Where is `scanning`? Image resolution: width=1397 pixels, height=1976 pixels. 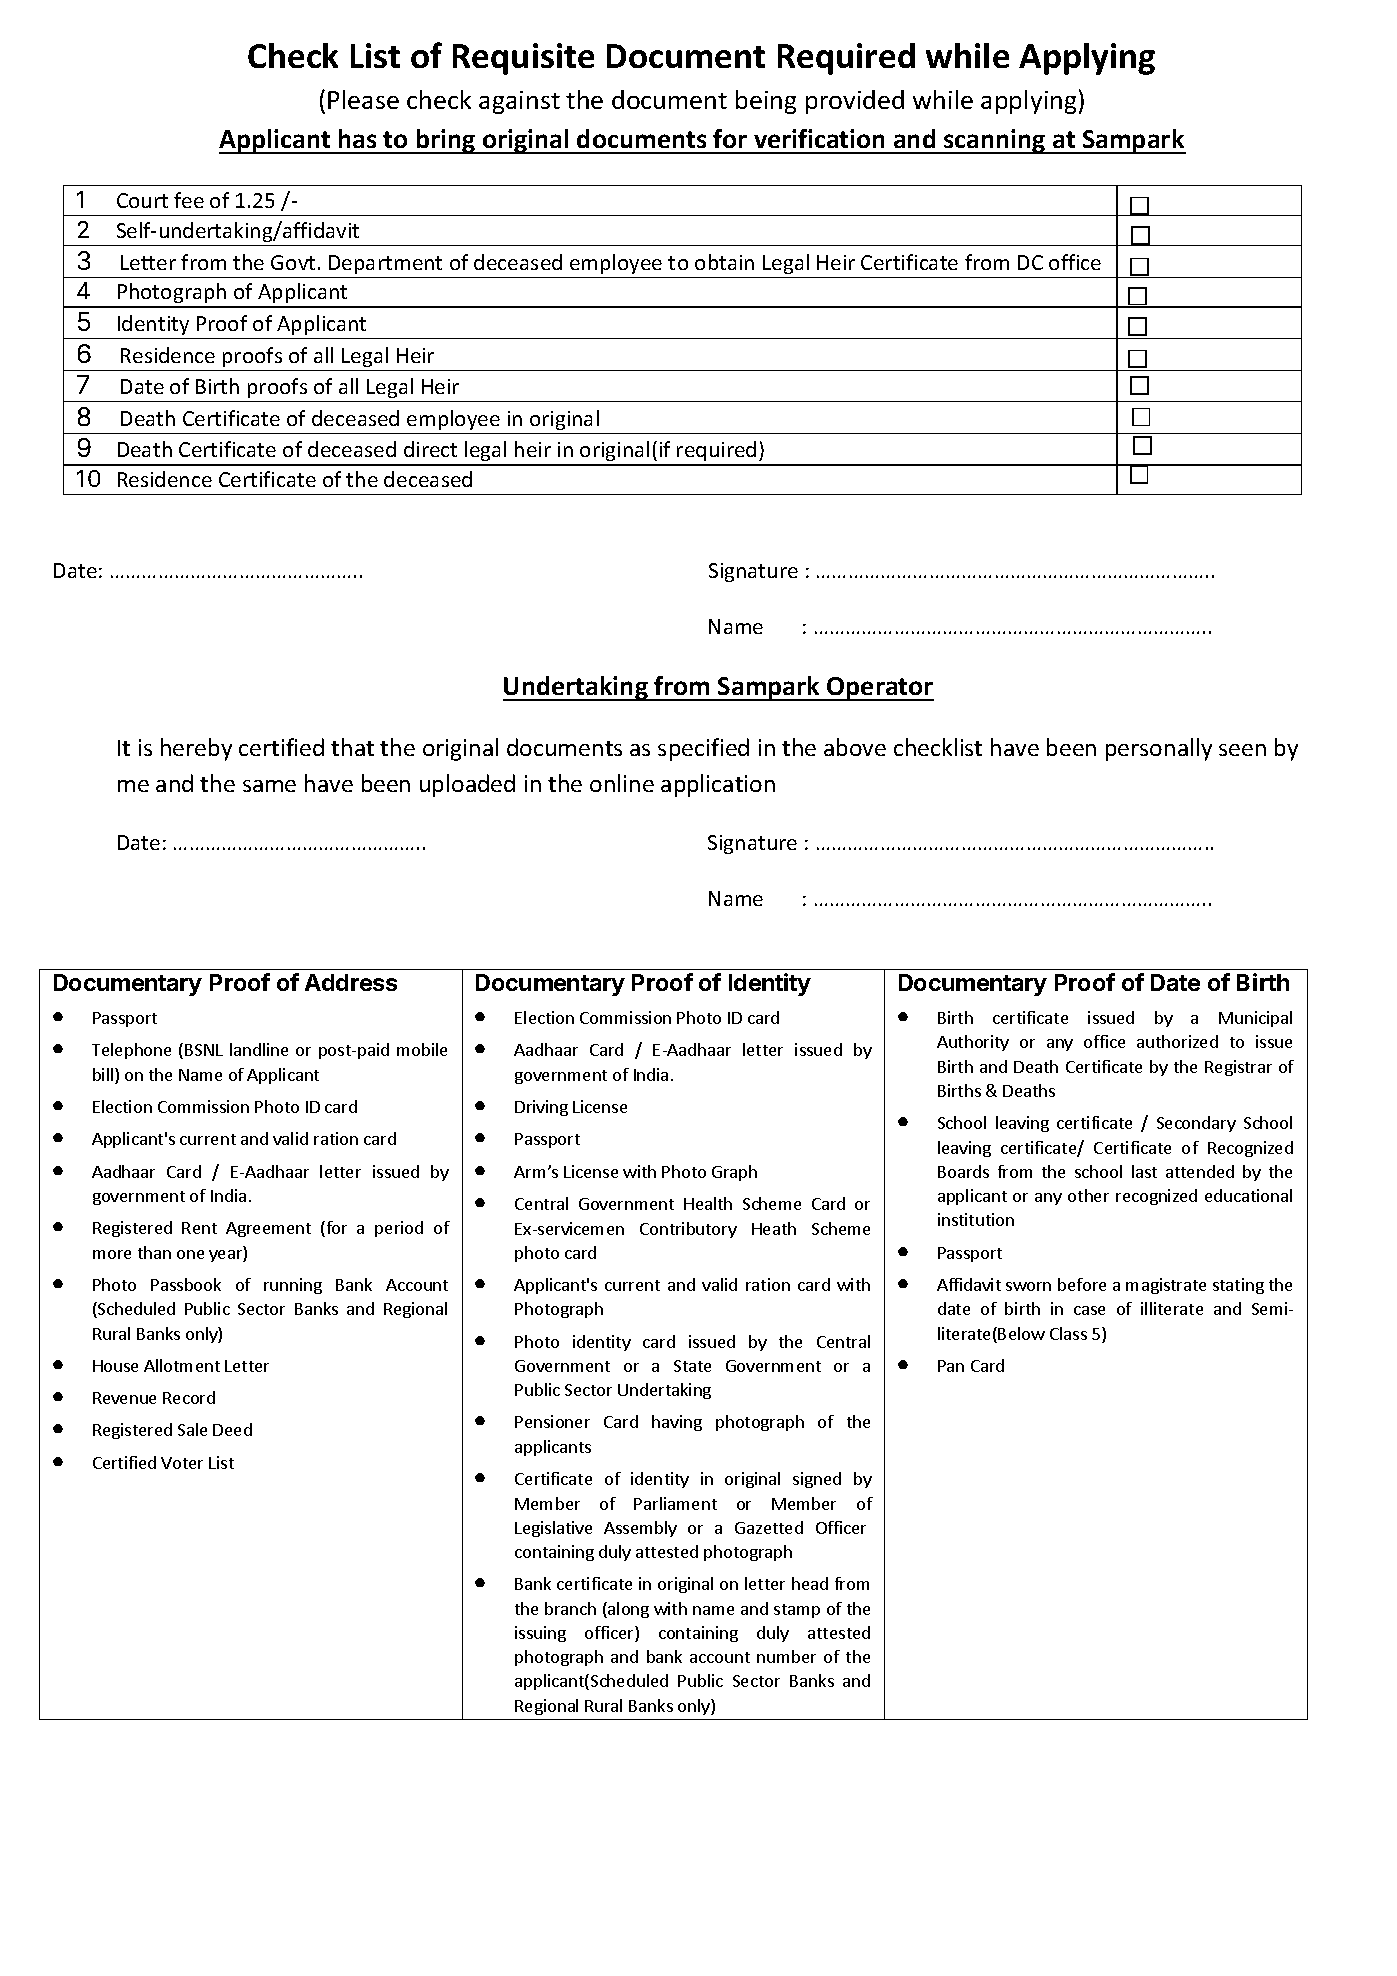 scanning is located at coordinates (995, 141).
